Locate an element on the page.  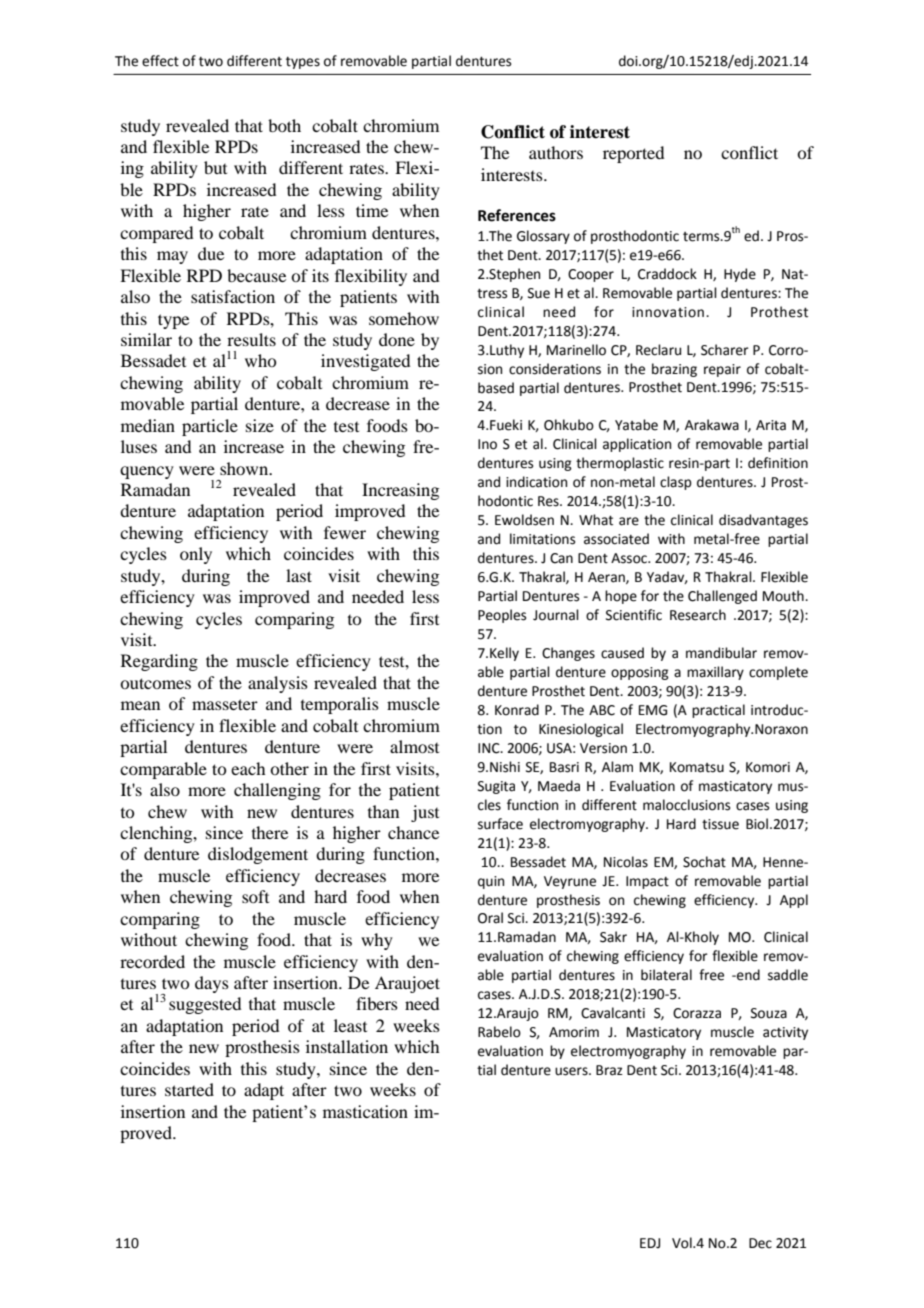
suggested is located at coordinates (205, 1005).
